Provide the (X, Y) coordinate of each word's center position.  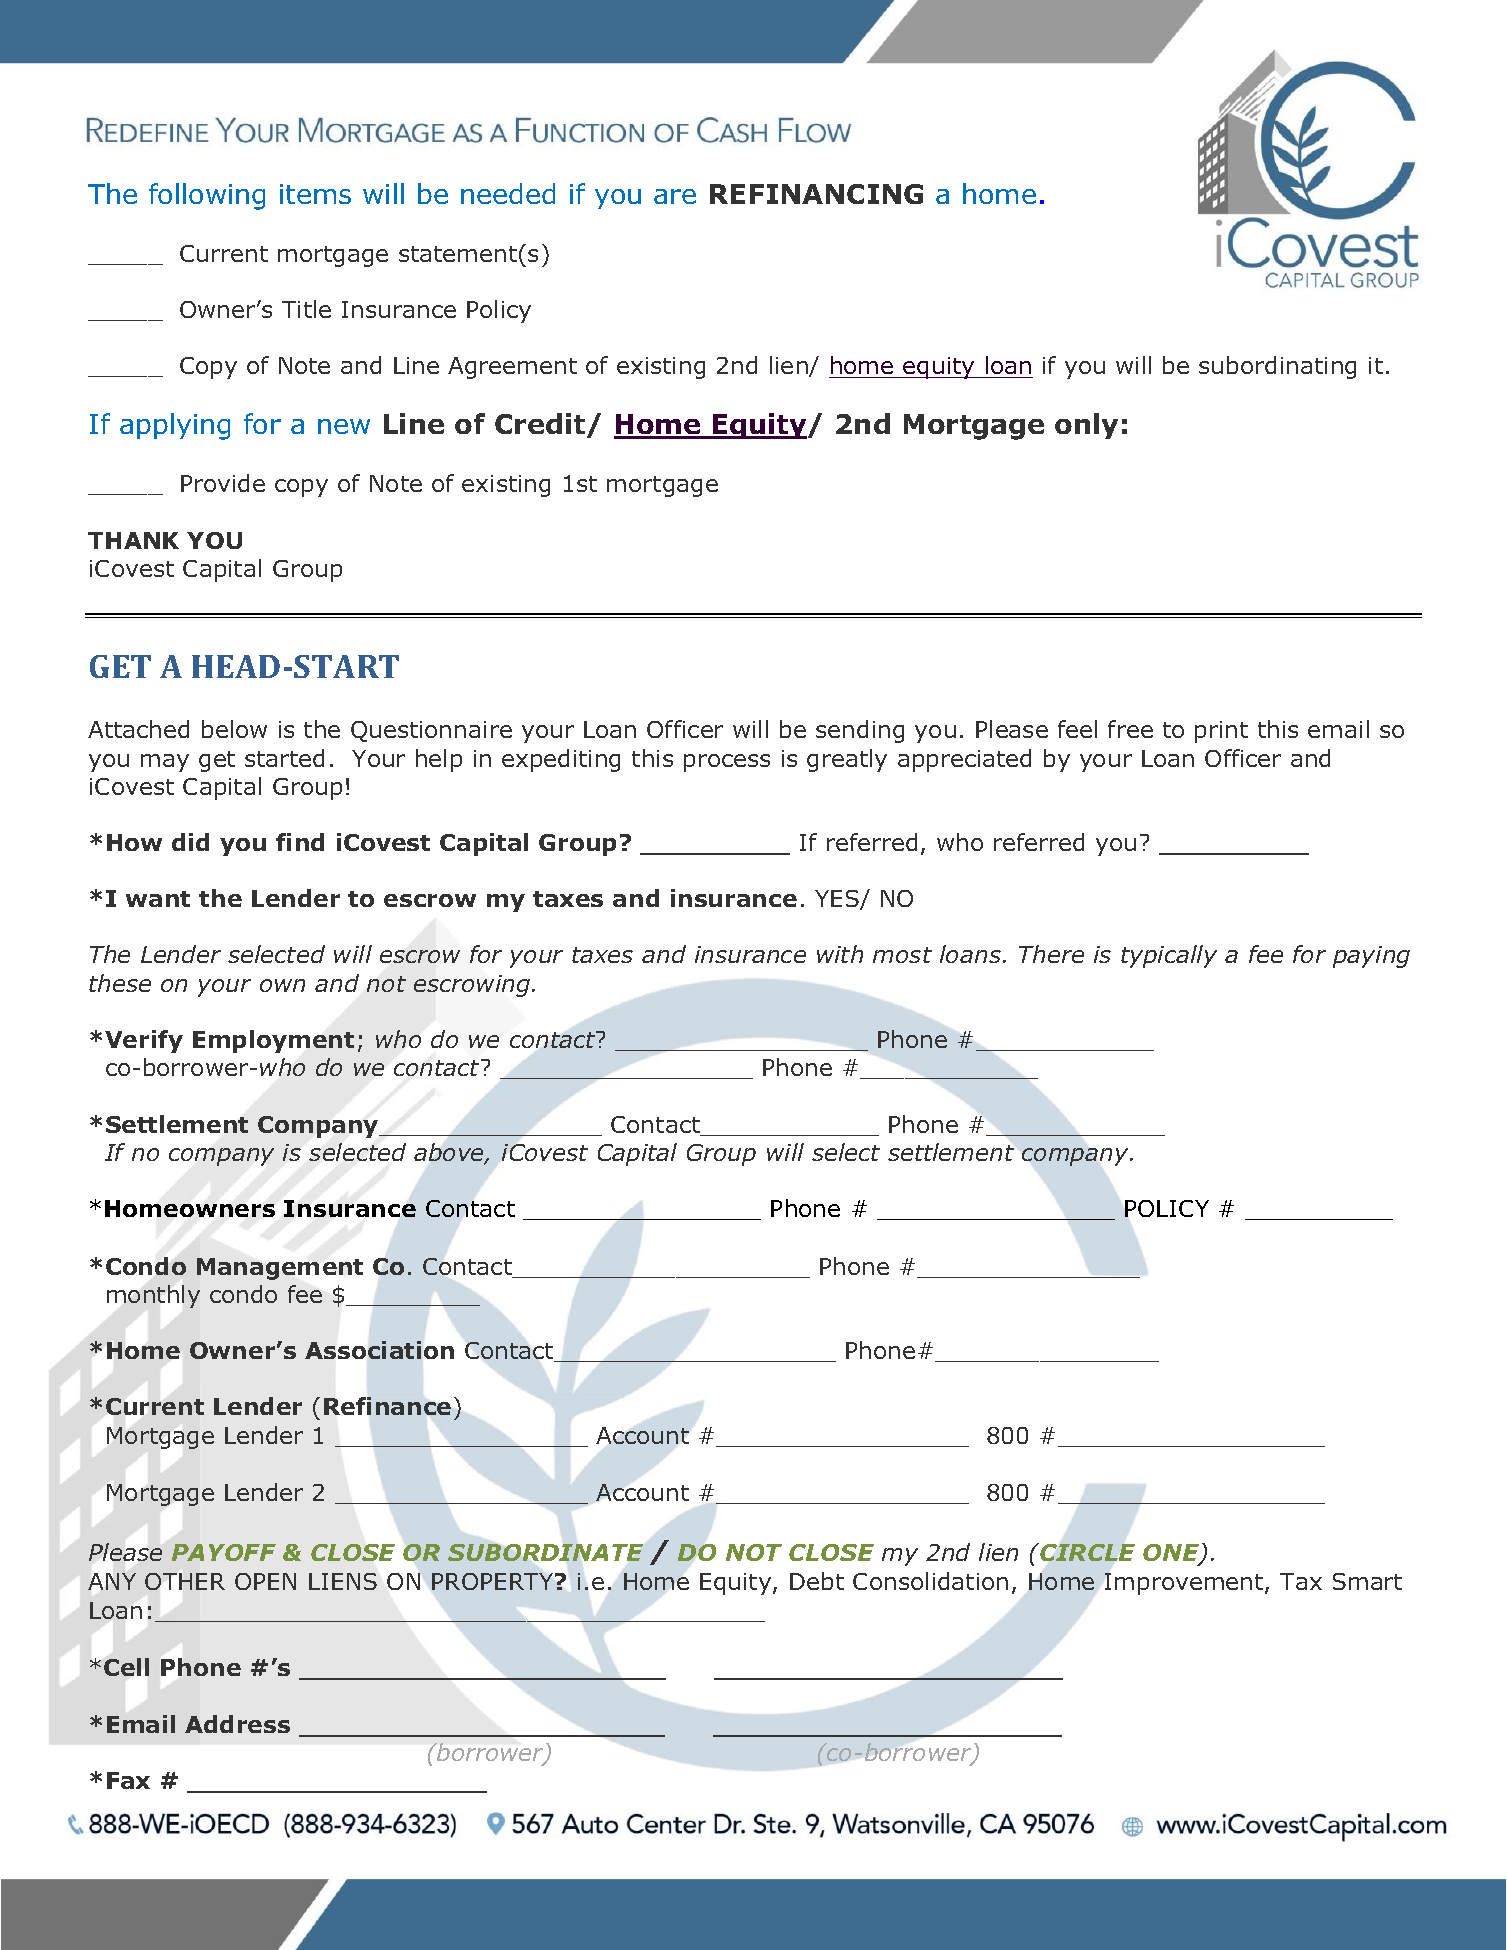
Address (237, 1724)
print (1221, 732)
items (315, 194)
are (675, 196)
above (450, 1153)
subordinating (1277, 367)
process (727, 763)
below (234, 729)
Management (280, 1269)
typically (1169, 956)
